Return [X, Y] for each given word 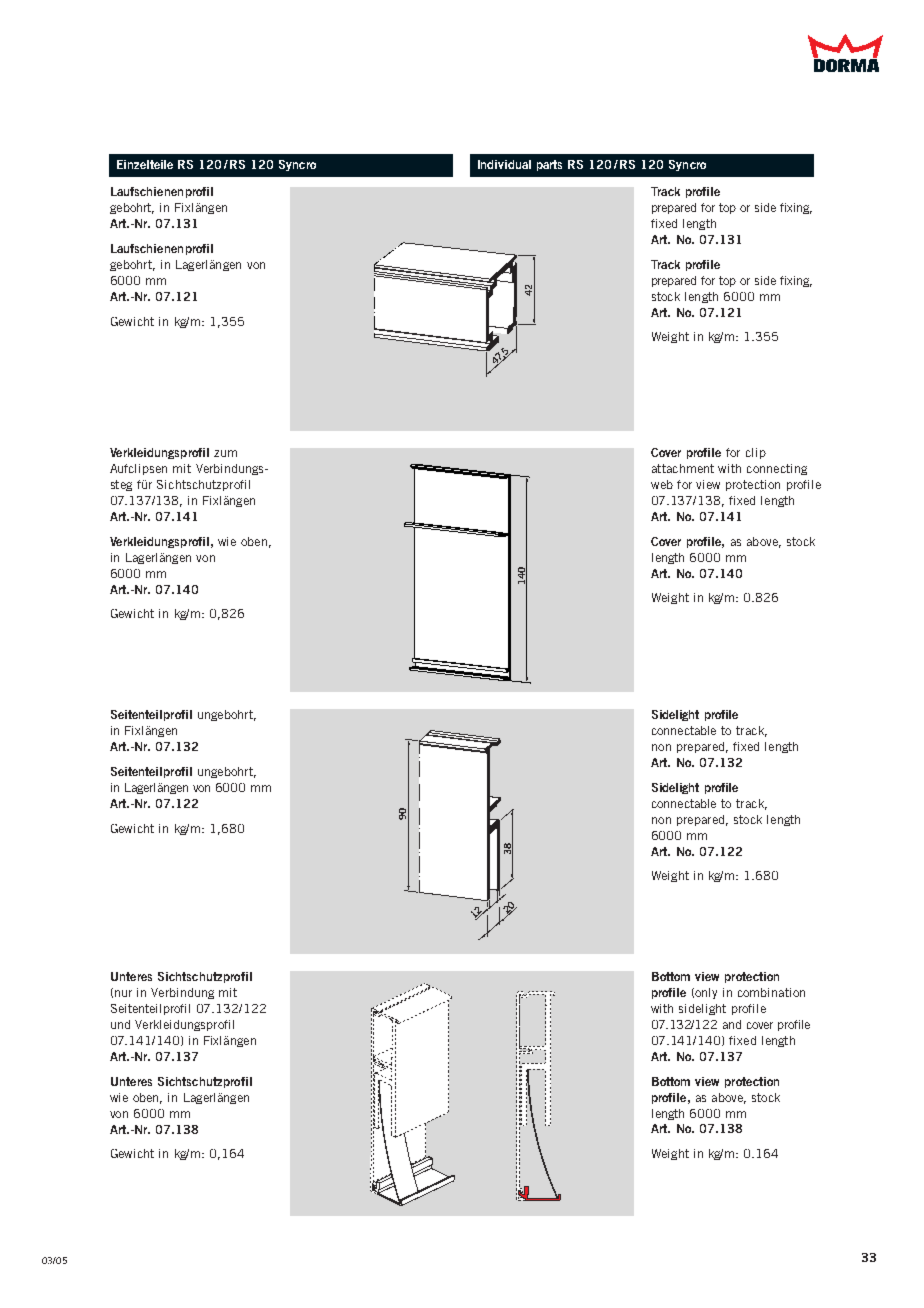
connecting [777, 469]
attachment [683, 468]
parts [549, 165]
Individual [504, 164]
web [662, 484]
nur [123, 993]
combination [771, 992]
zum [225, 453]
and [732, 1024]
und [120, 1024]
